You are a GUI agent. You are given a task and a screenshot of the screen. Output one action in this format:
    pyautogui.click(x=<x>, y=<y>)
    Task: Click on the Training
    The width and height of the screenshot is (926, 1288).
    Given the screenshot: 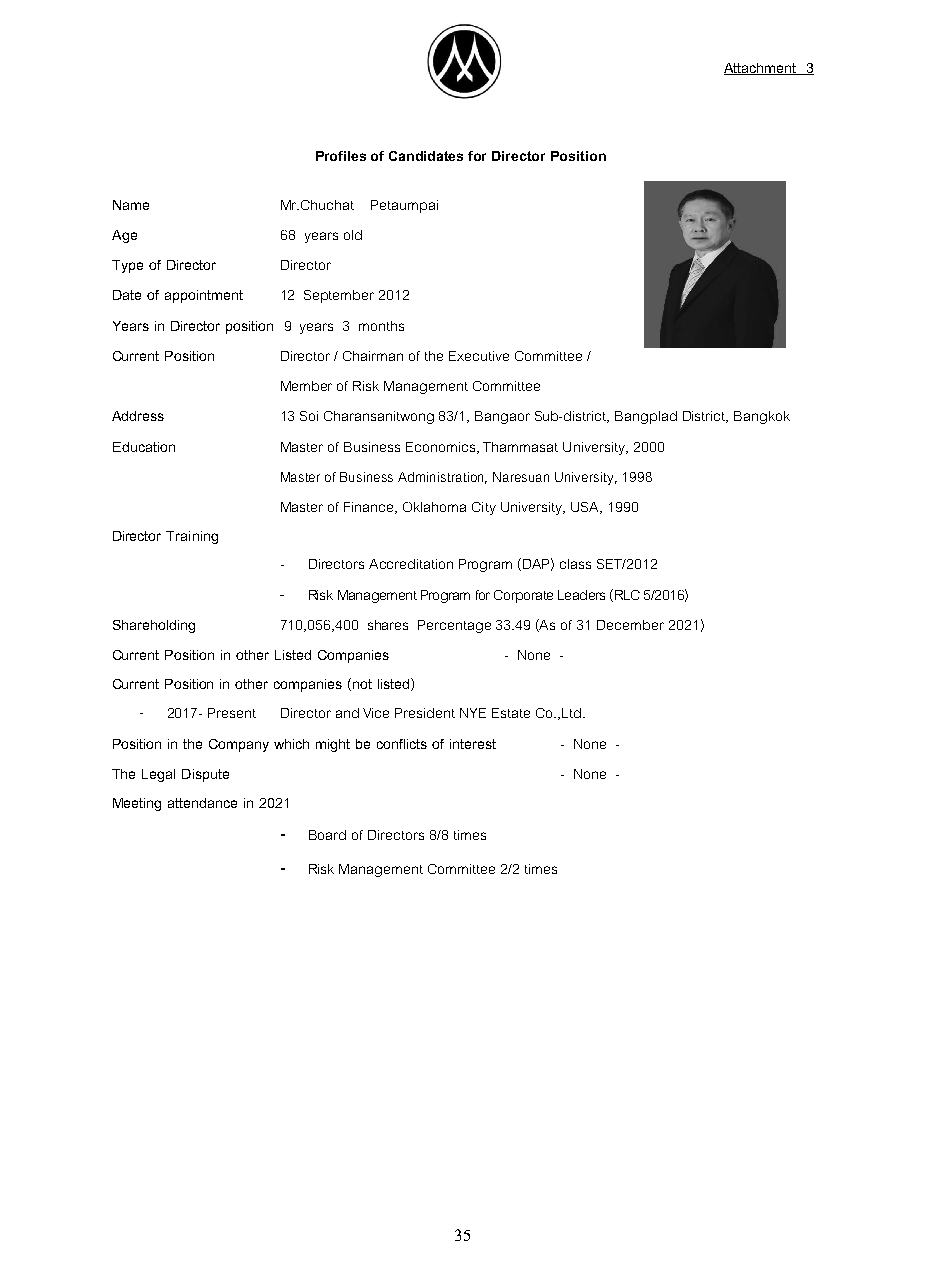 What is the action you would take?
    pyautogui.click(x=192, y=537)
